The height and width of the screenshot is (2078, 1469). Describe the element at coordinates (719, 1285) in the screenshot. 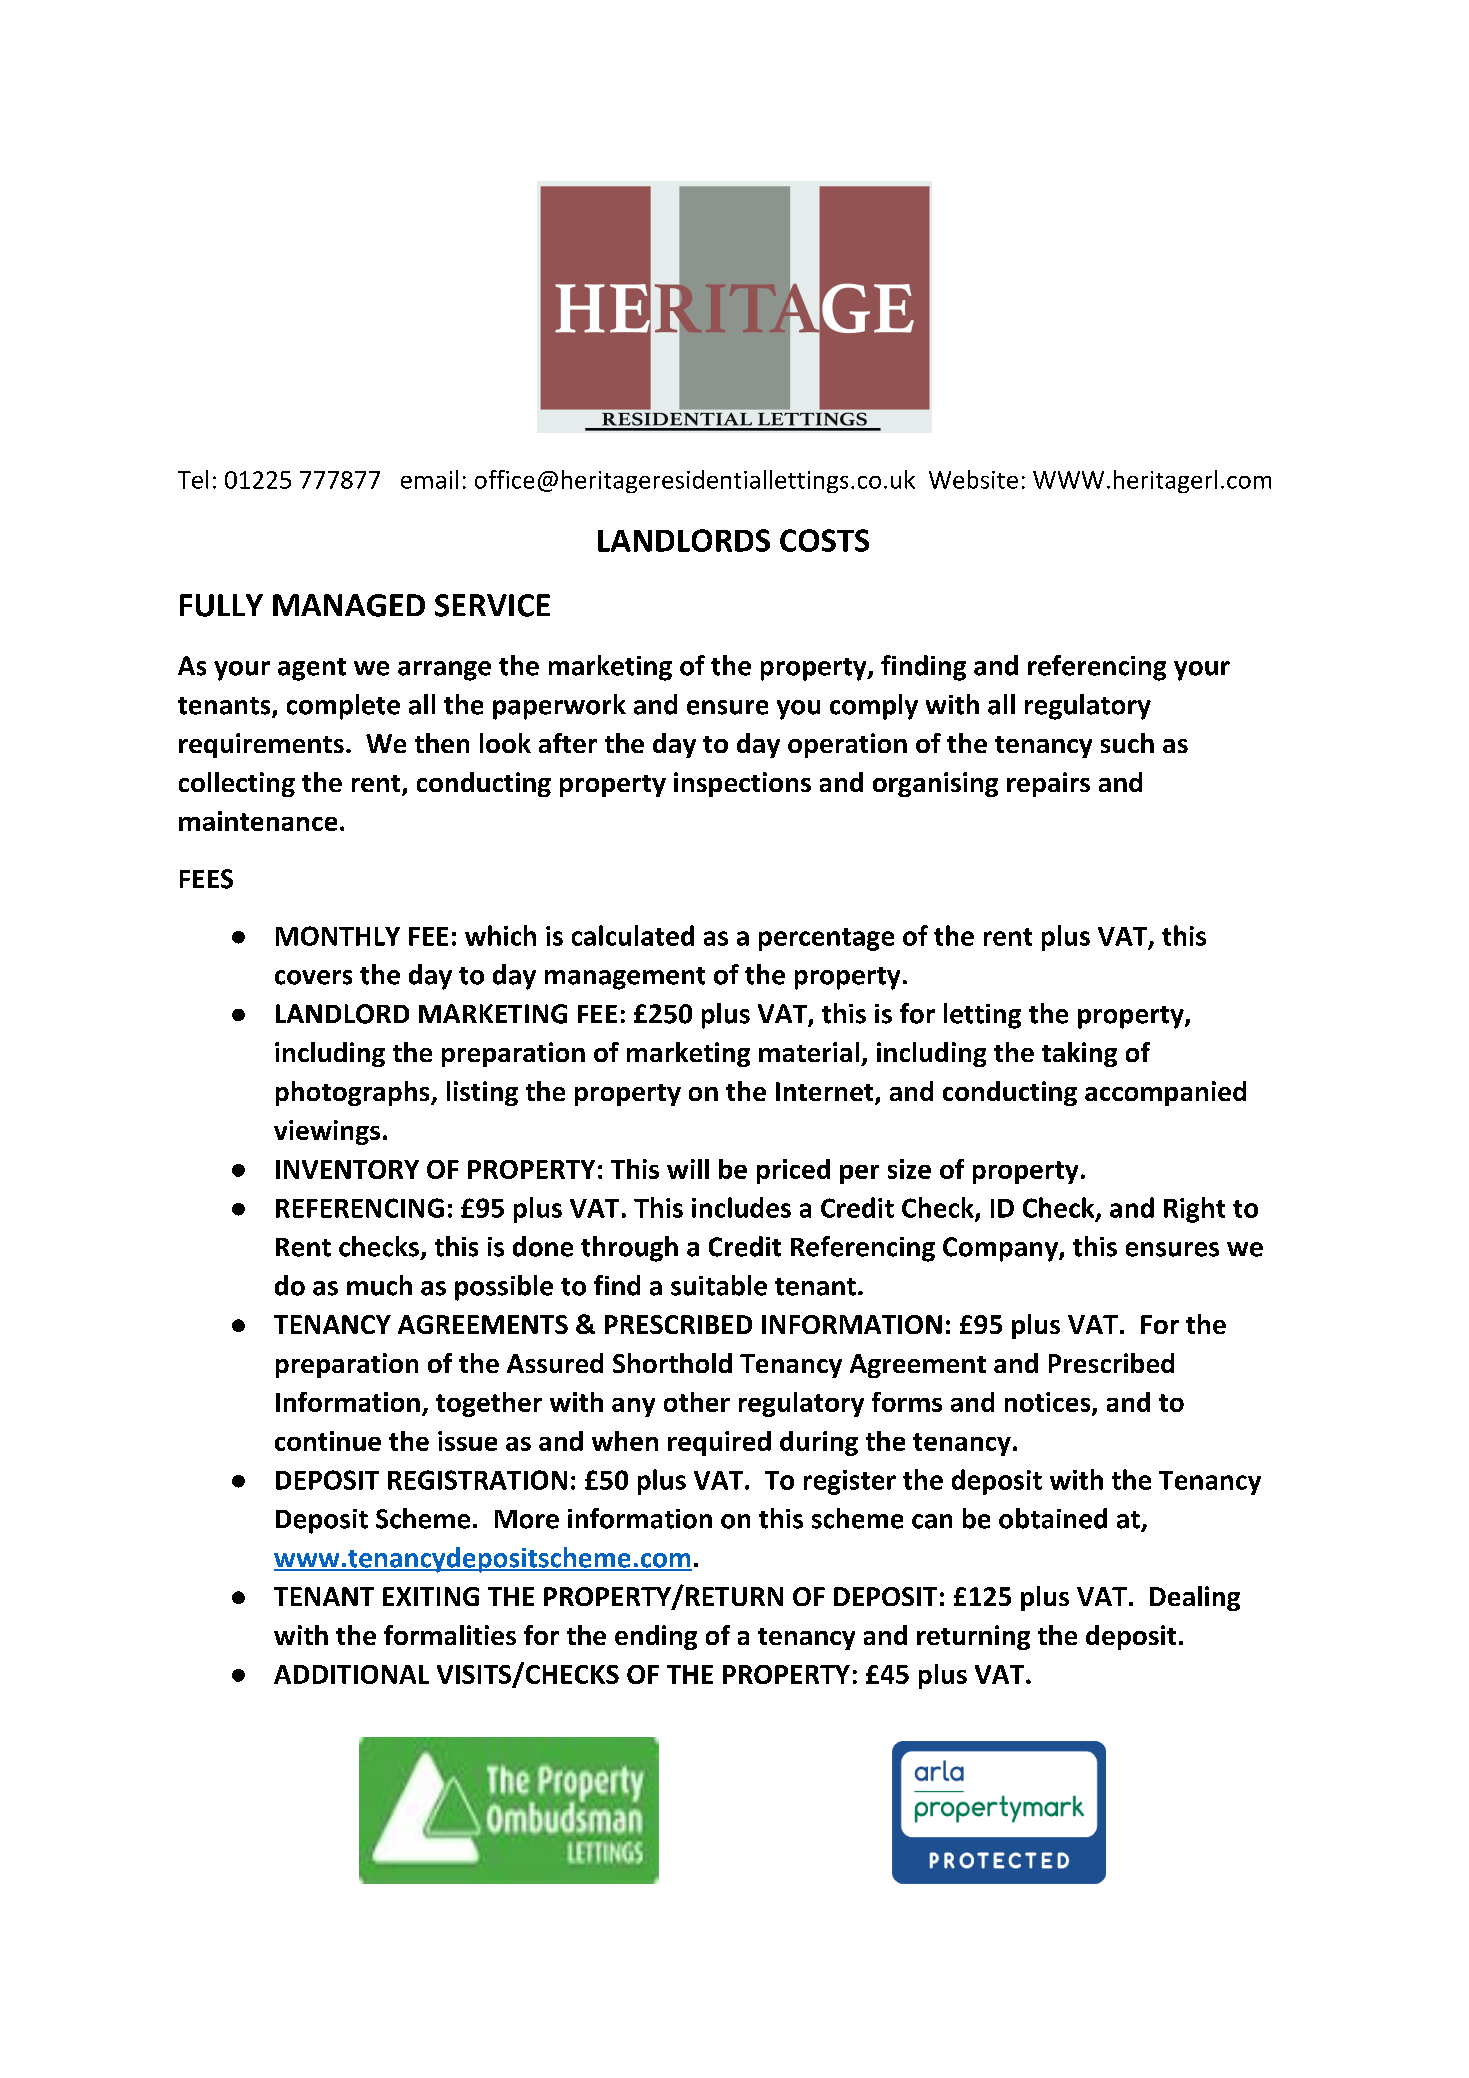

I see `suitable` at that location.
